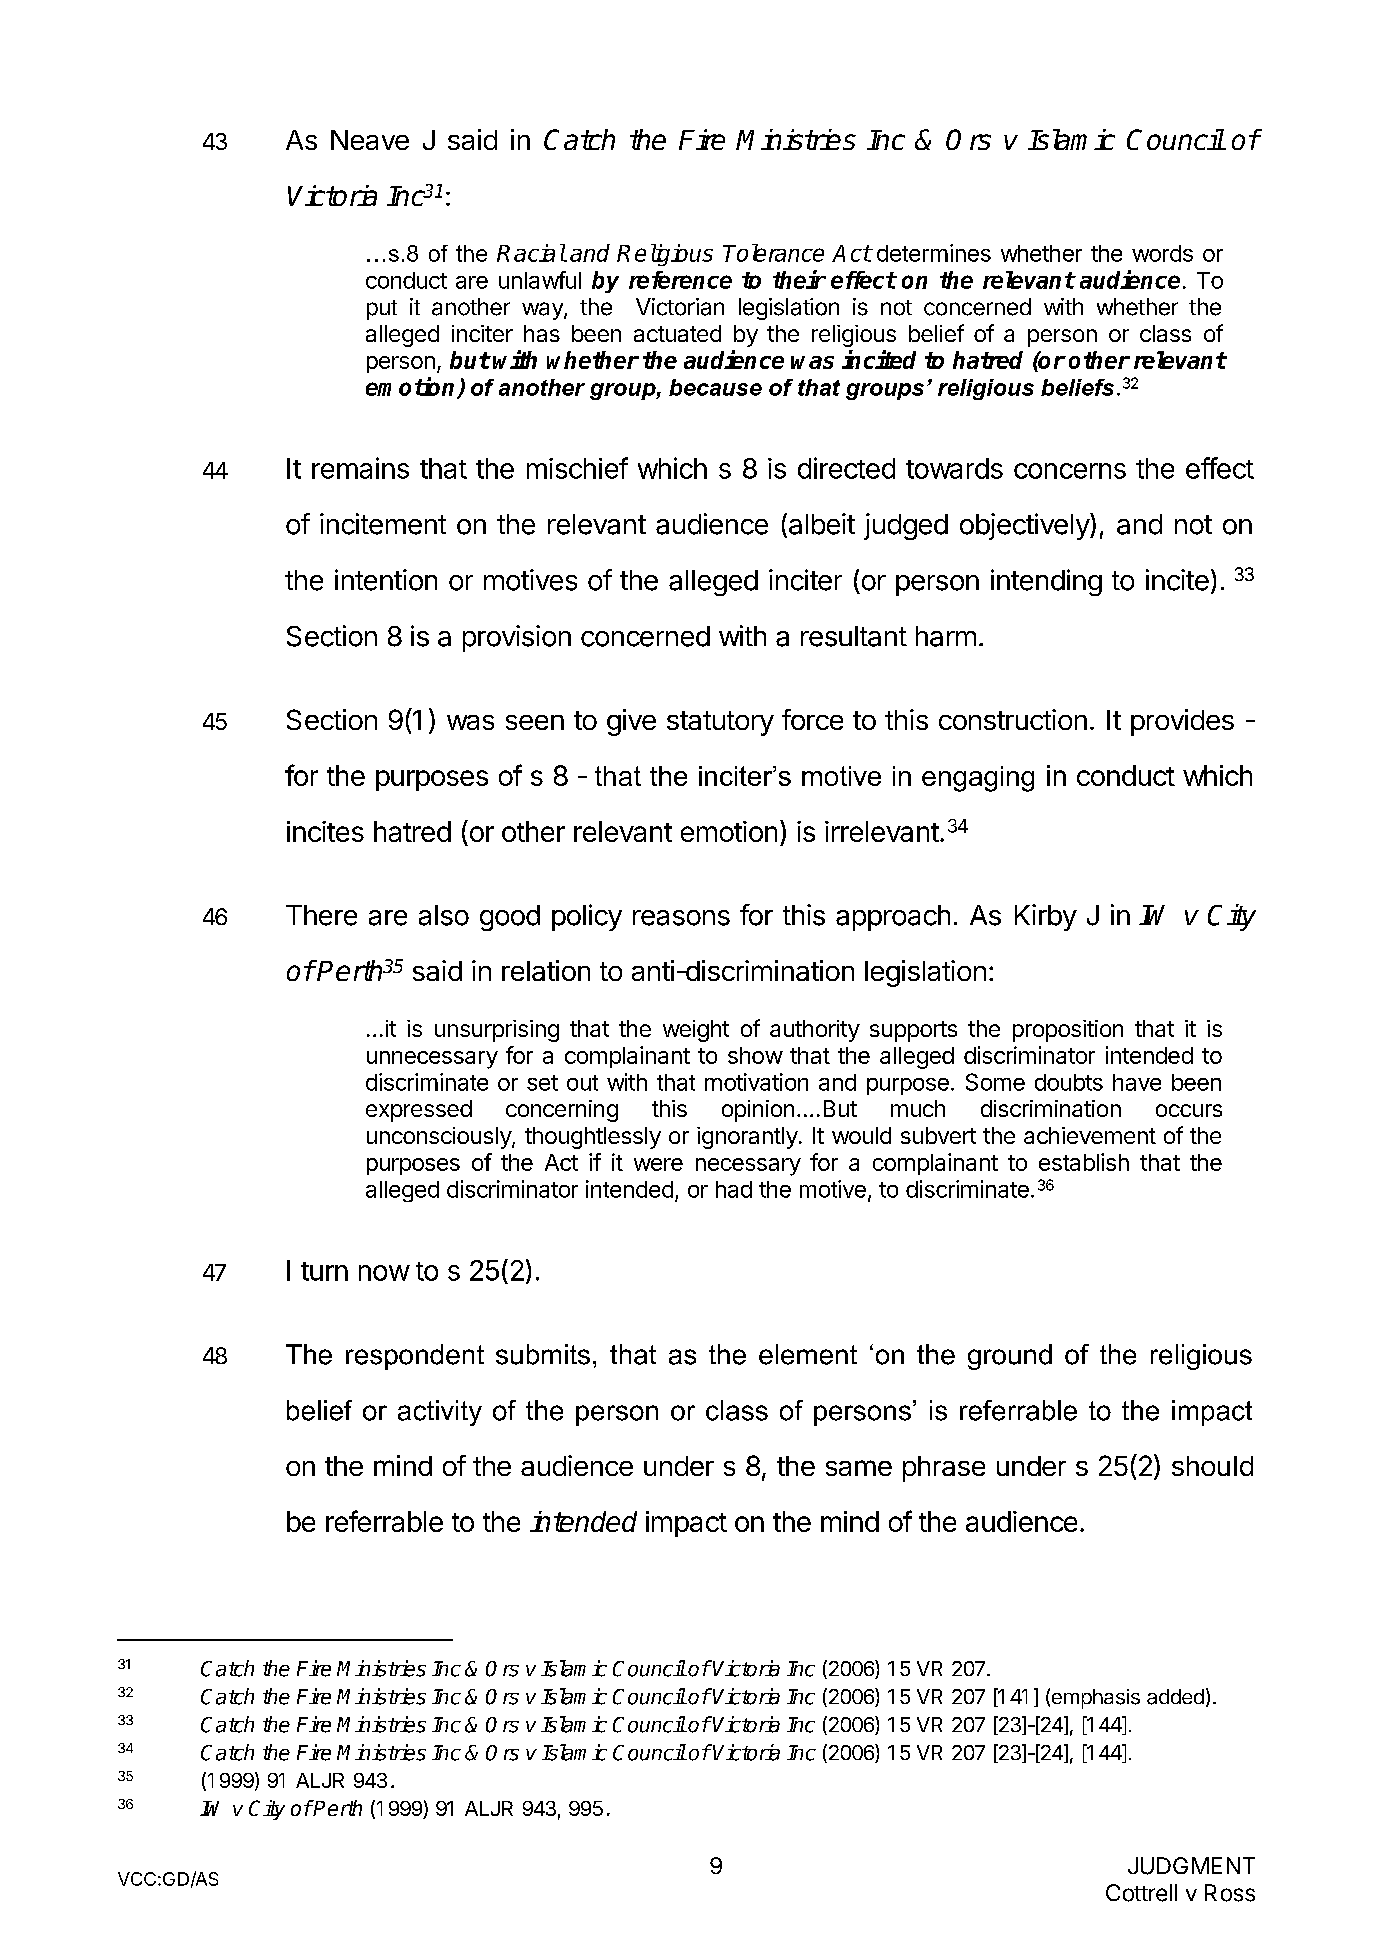 The width and height of the image is (1386, 1959). Describe the element at coordinates (386, 580) in the image. I see `intention` at that location.
